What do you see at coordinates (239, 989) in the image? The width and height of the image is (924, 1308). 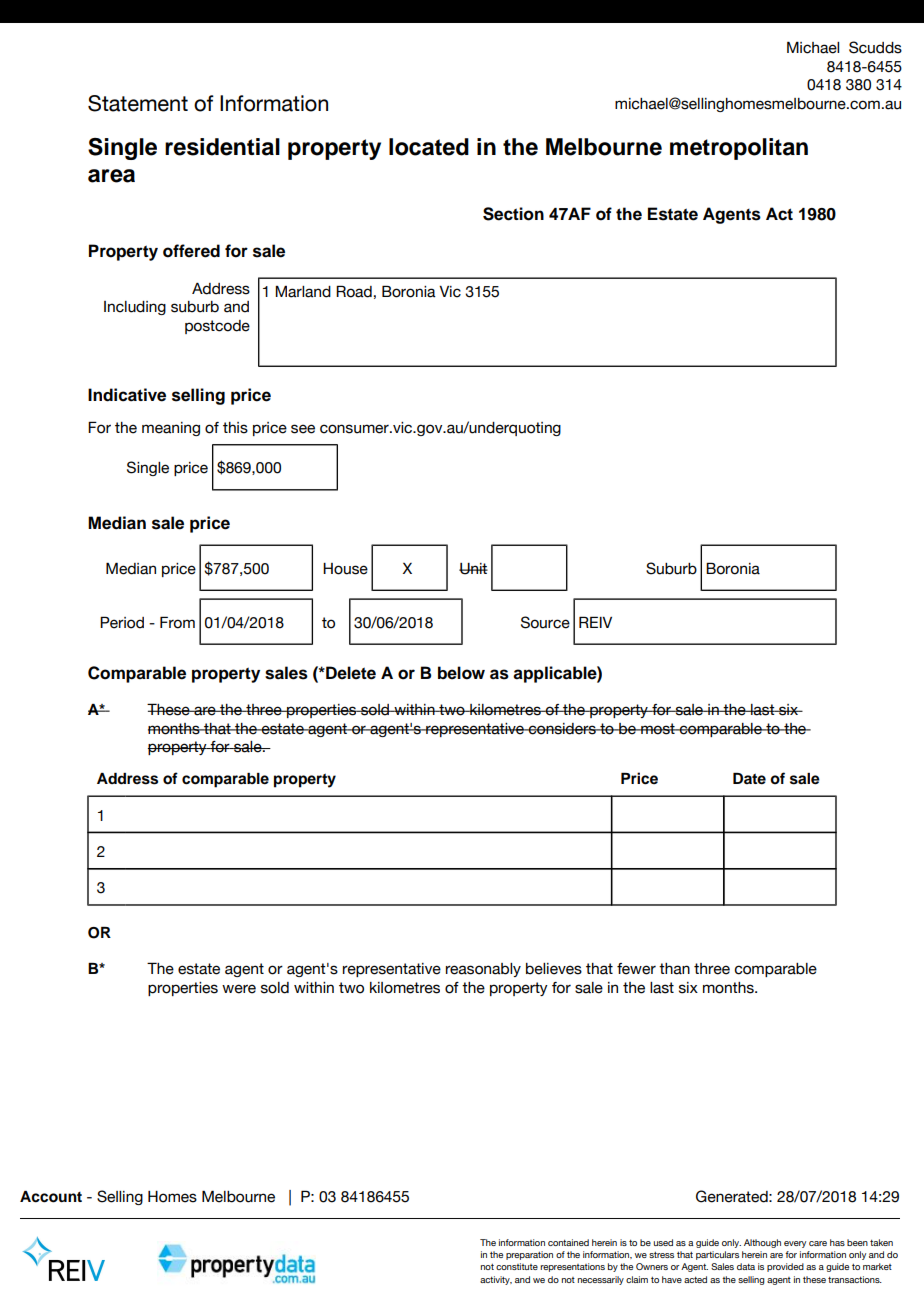 I see `were` at bounding box center [239, 989].
